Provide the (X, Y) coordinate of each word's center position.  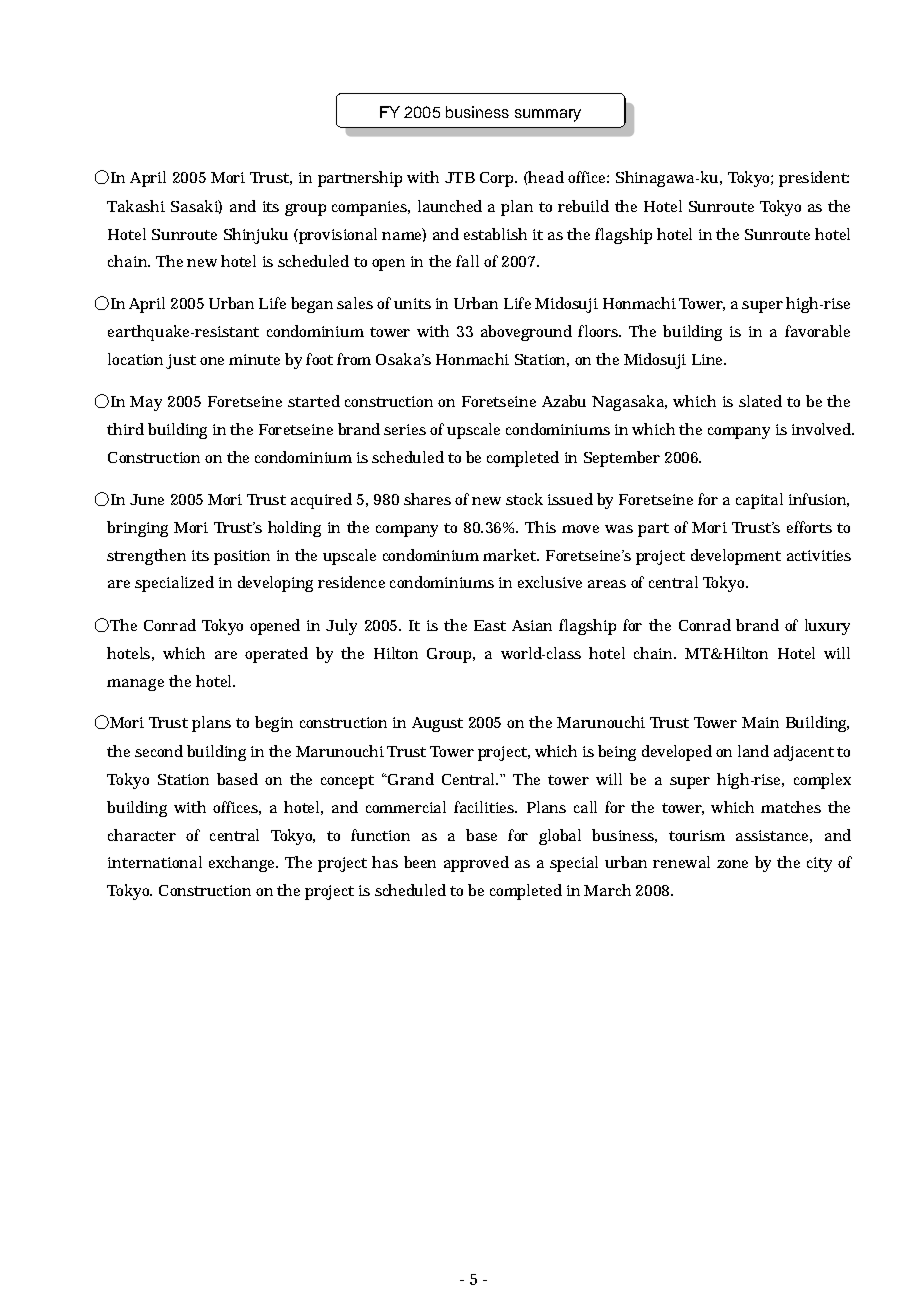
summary (548, 115)
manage (135, 685)
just (181, 361)
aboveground (526, 333)
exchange (243, 864)
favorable (817, 331)
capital (759, 501)
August (437, 724)
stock (524, 499)
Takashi (136, 206)
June (147, 499)
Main (760, 722)
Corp (498, 179)
